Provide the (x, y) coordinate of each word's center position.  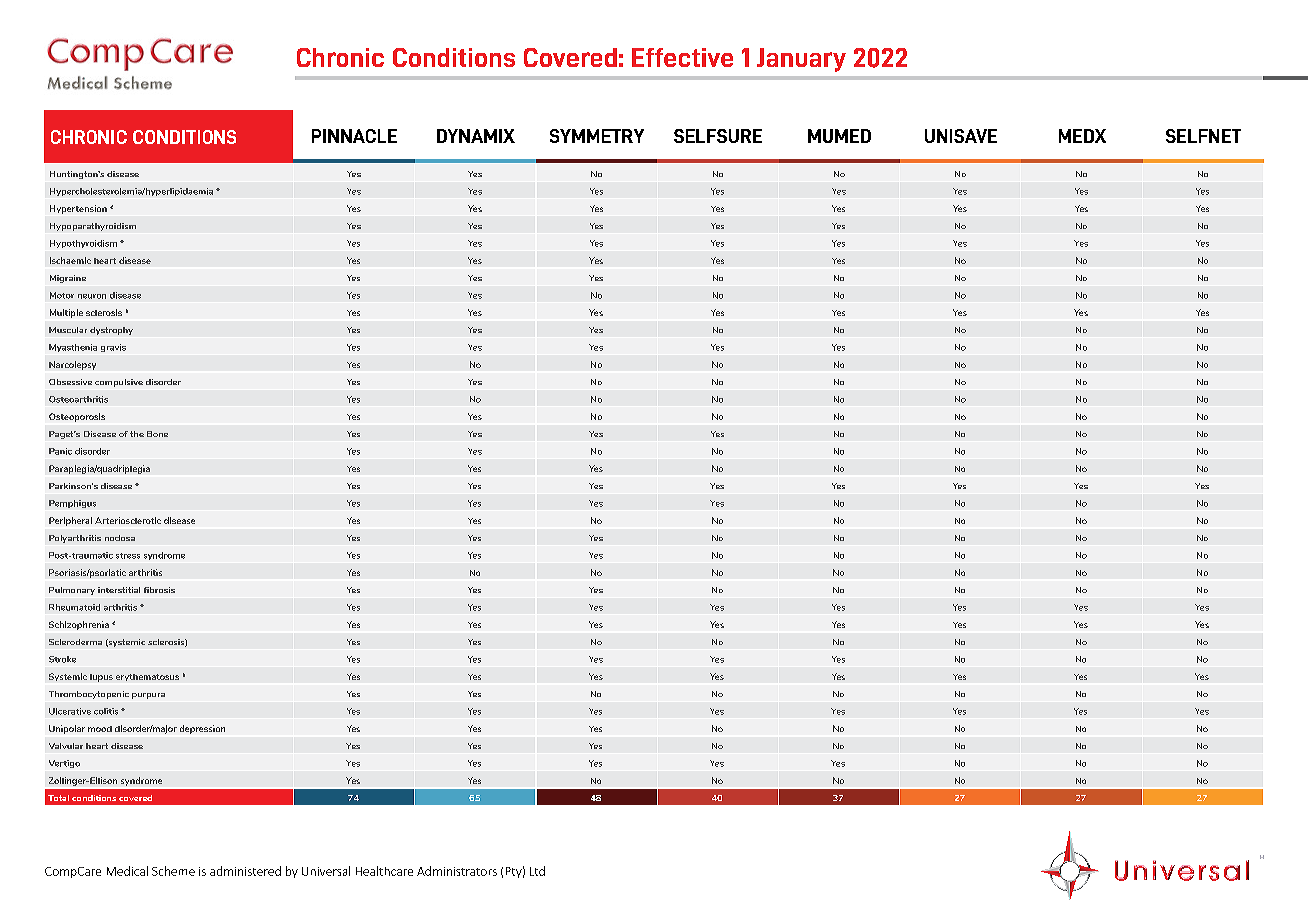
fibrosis (159, 590)
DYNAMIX (476, 136)
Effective (682, 57)
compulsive (119, 383)
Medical (127, 871)
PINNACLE (354, 136)
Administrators (457, 871)
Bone (157, 434)
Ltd (537, 871)
